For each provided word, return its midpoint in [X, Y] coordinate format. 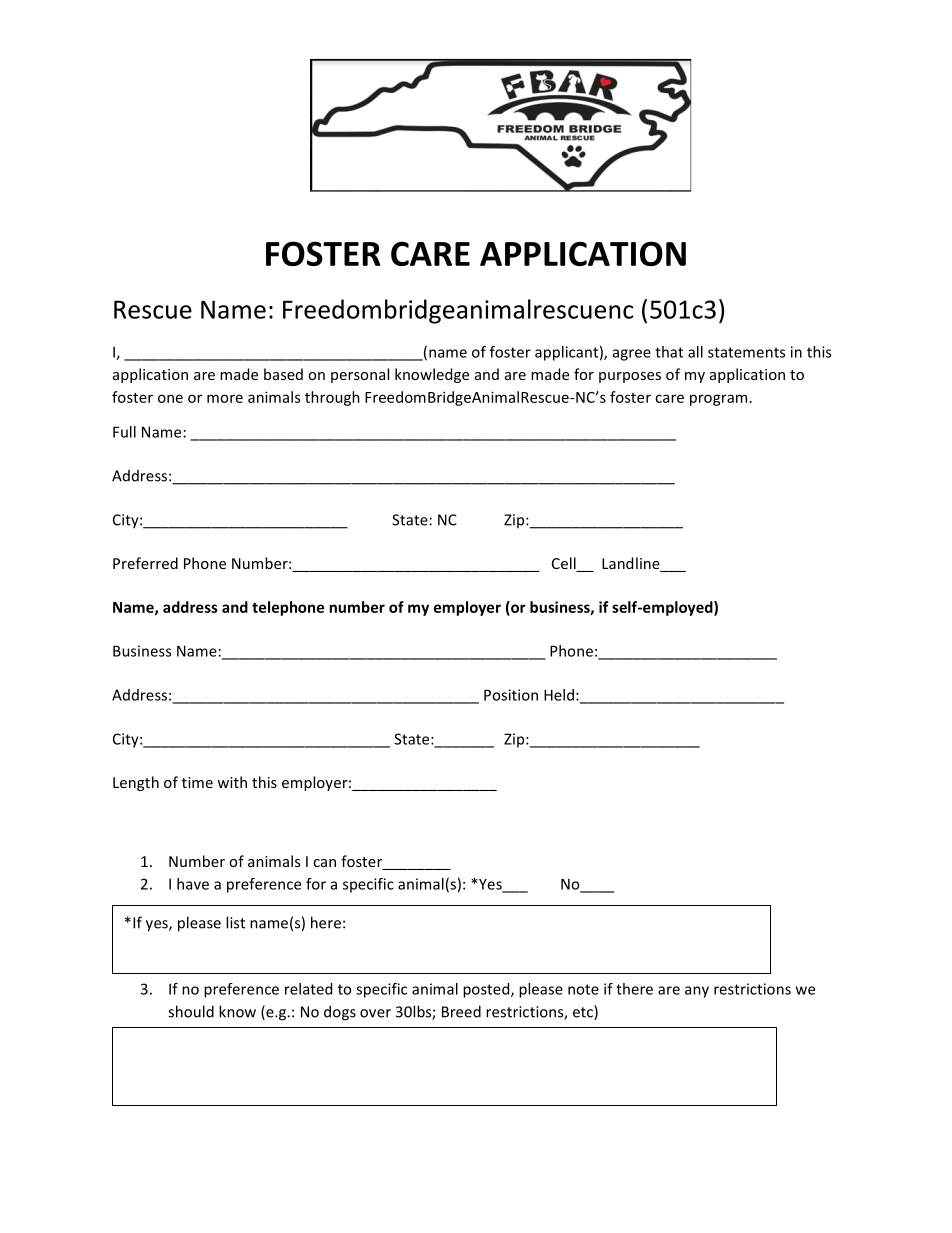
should [191, 1011]
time [197, 782]
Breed [461, 1011]
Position [511, 695]
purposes [630, 377]
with [232, 782]
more [225, 398]
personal [360, 375]
